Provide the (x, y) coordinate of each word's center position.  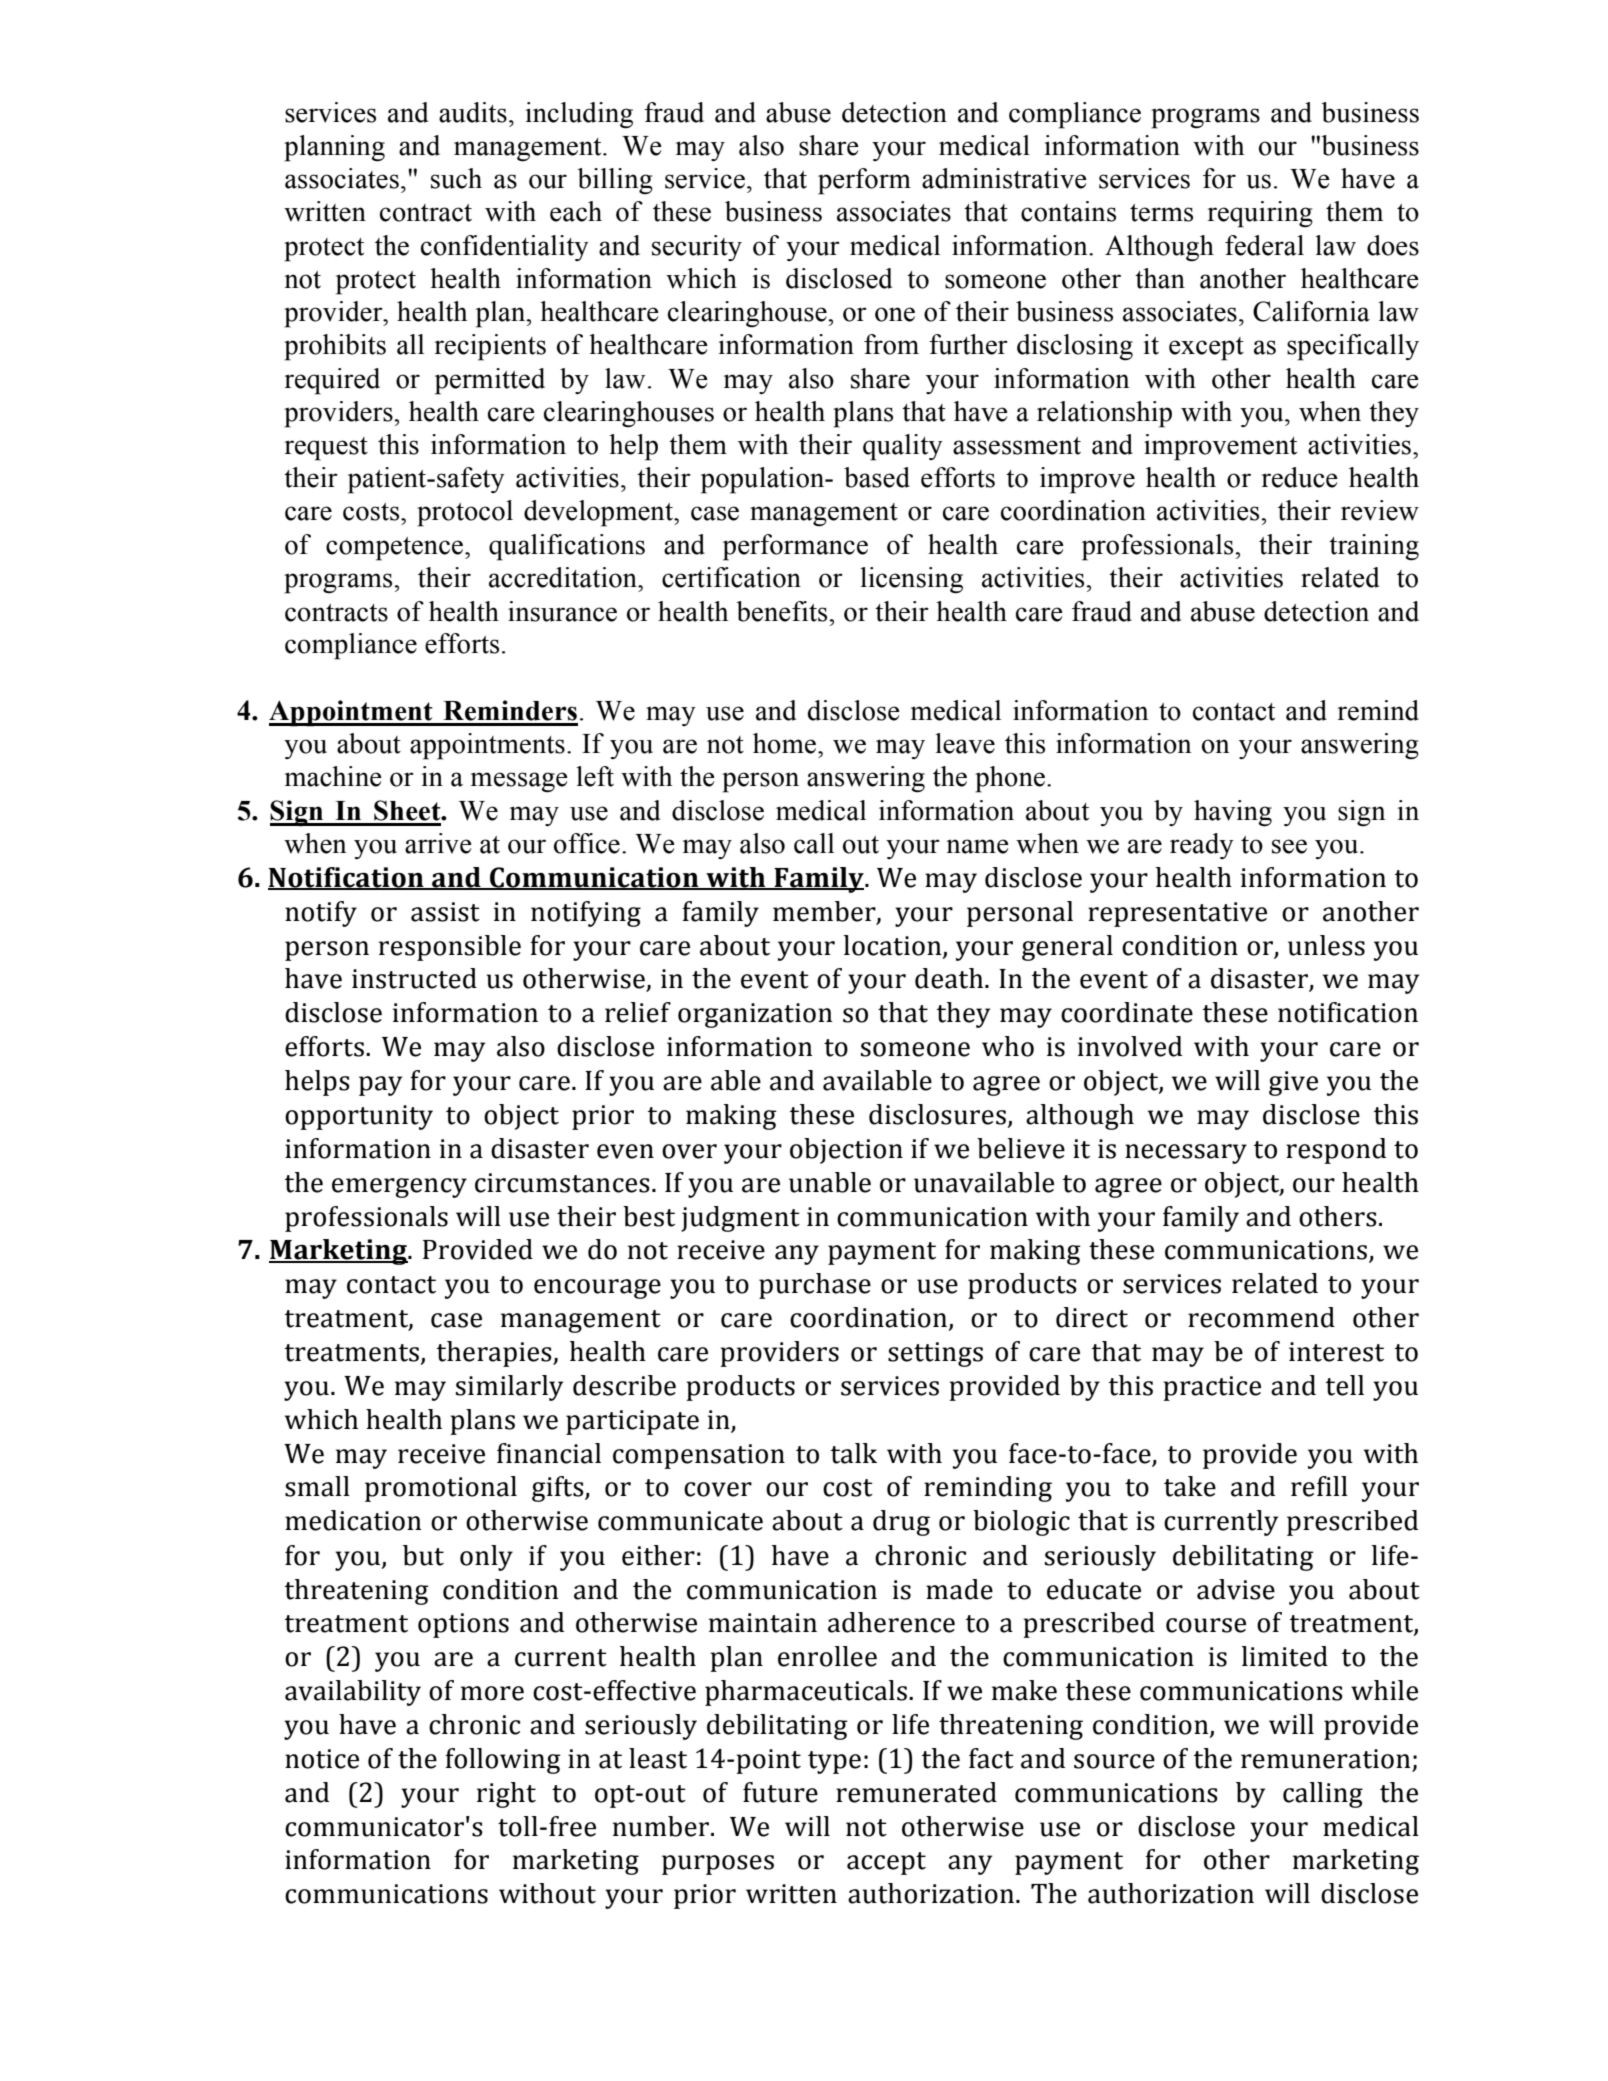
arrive (438, 843)
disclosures (937, 1114)
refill (1319, 1486)
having (1233, 813)
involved (1130, 1046)
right (506, 1795)
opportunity (359, 1117)
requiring (1260, 214)
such (456, 178)
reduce (1299, 477)
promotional (441, 1489)
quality (903, 447)
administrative (1004, 178)
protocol (465, 513)
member (825, 912)
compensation (699, 1456)
